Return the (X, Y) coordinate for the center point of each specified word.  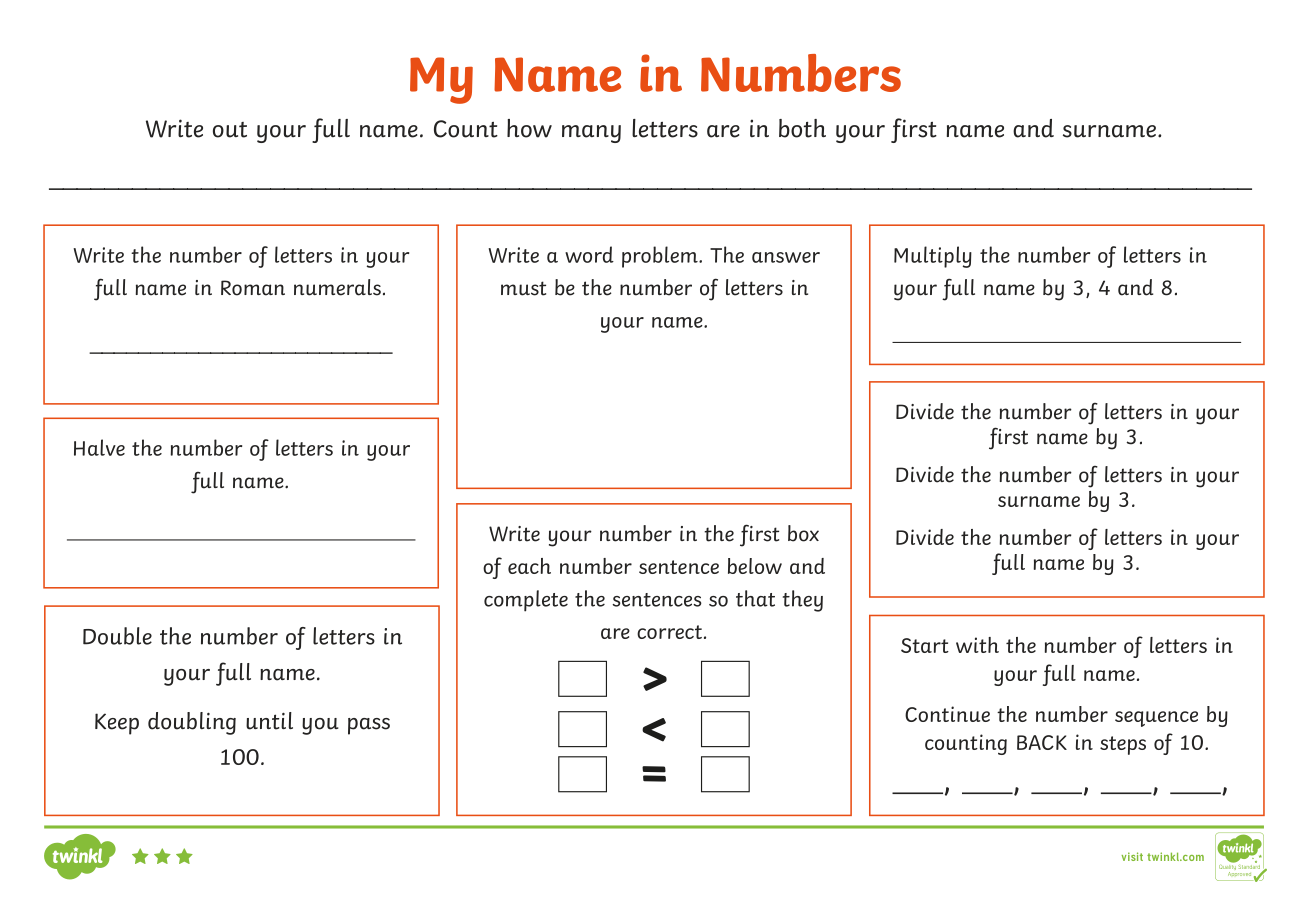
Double (117, 636)
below (755, 566)
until (269, 721)
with (977, 645)
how (529, 128)
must (523, 288)
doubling (192, 723)
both (802, 128)
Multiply (933, 257)
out (230, 130)
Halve (99, 447)
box (803, 533)
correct (669, 632)
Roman (253, 288)
